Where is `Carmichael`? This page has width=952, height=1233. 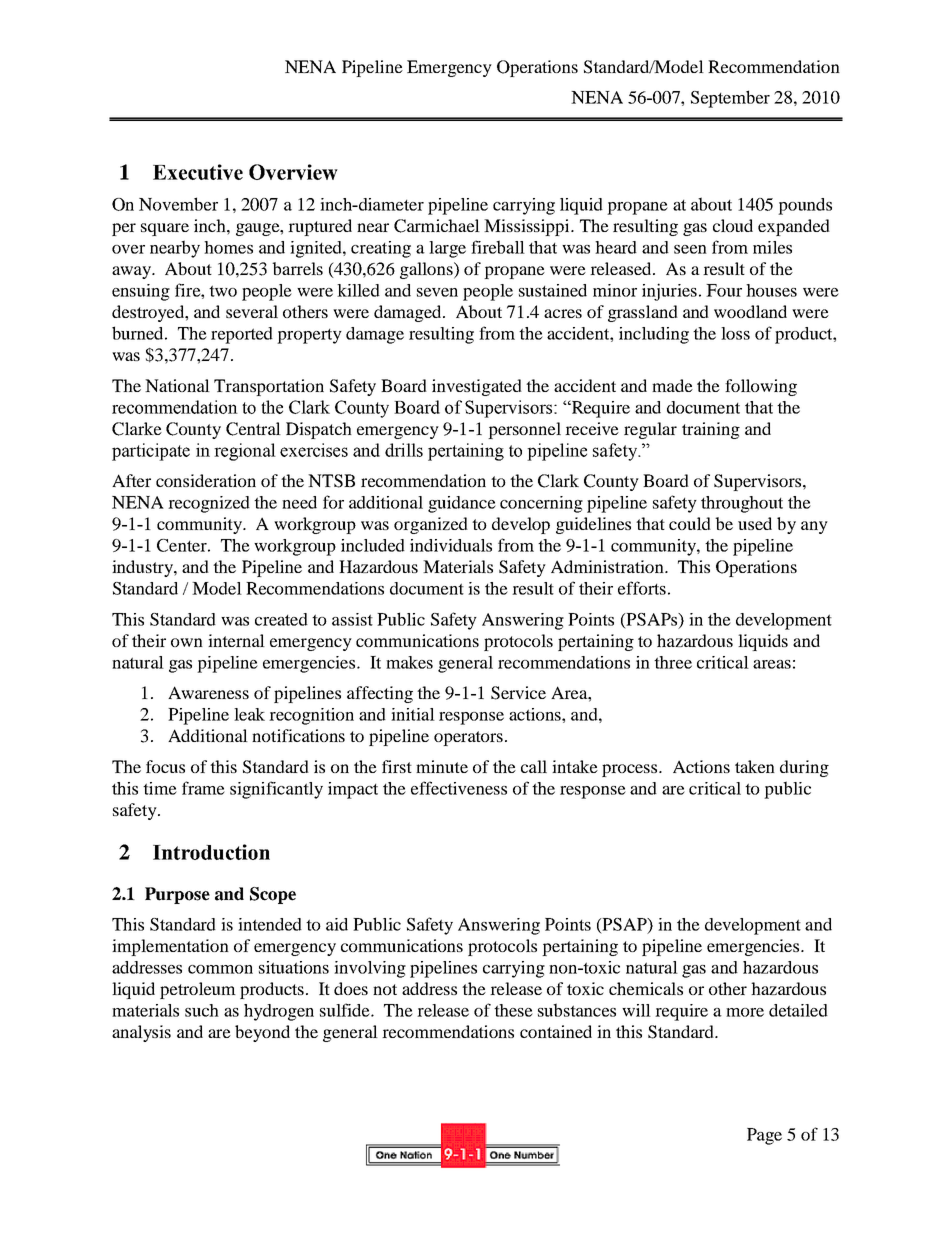 Carmichael is located at coordinates (437, 226).
